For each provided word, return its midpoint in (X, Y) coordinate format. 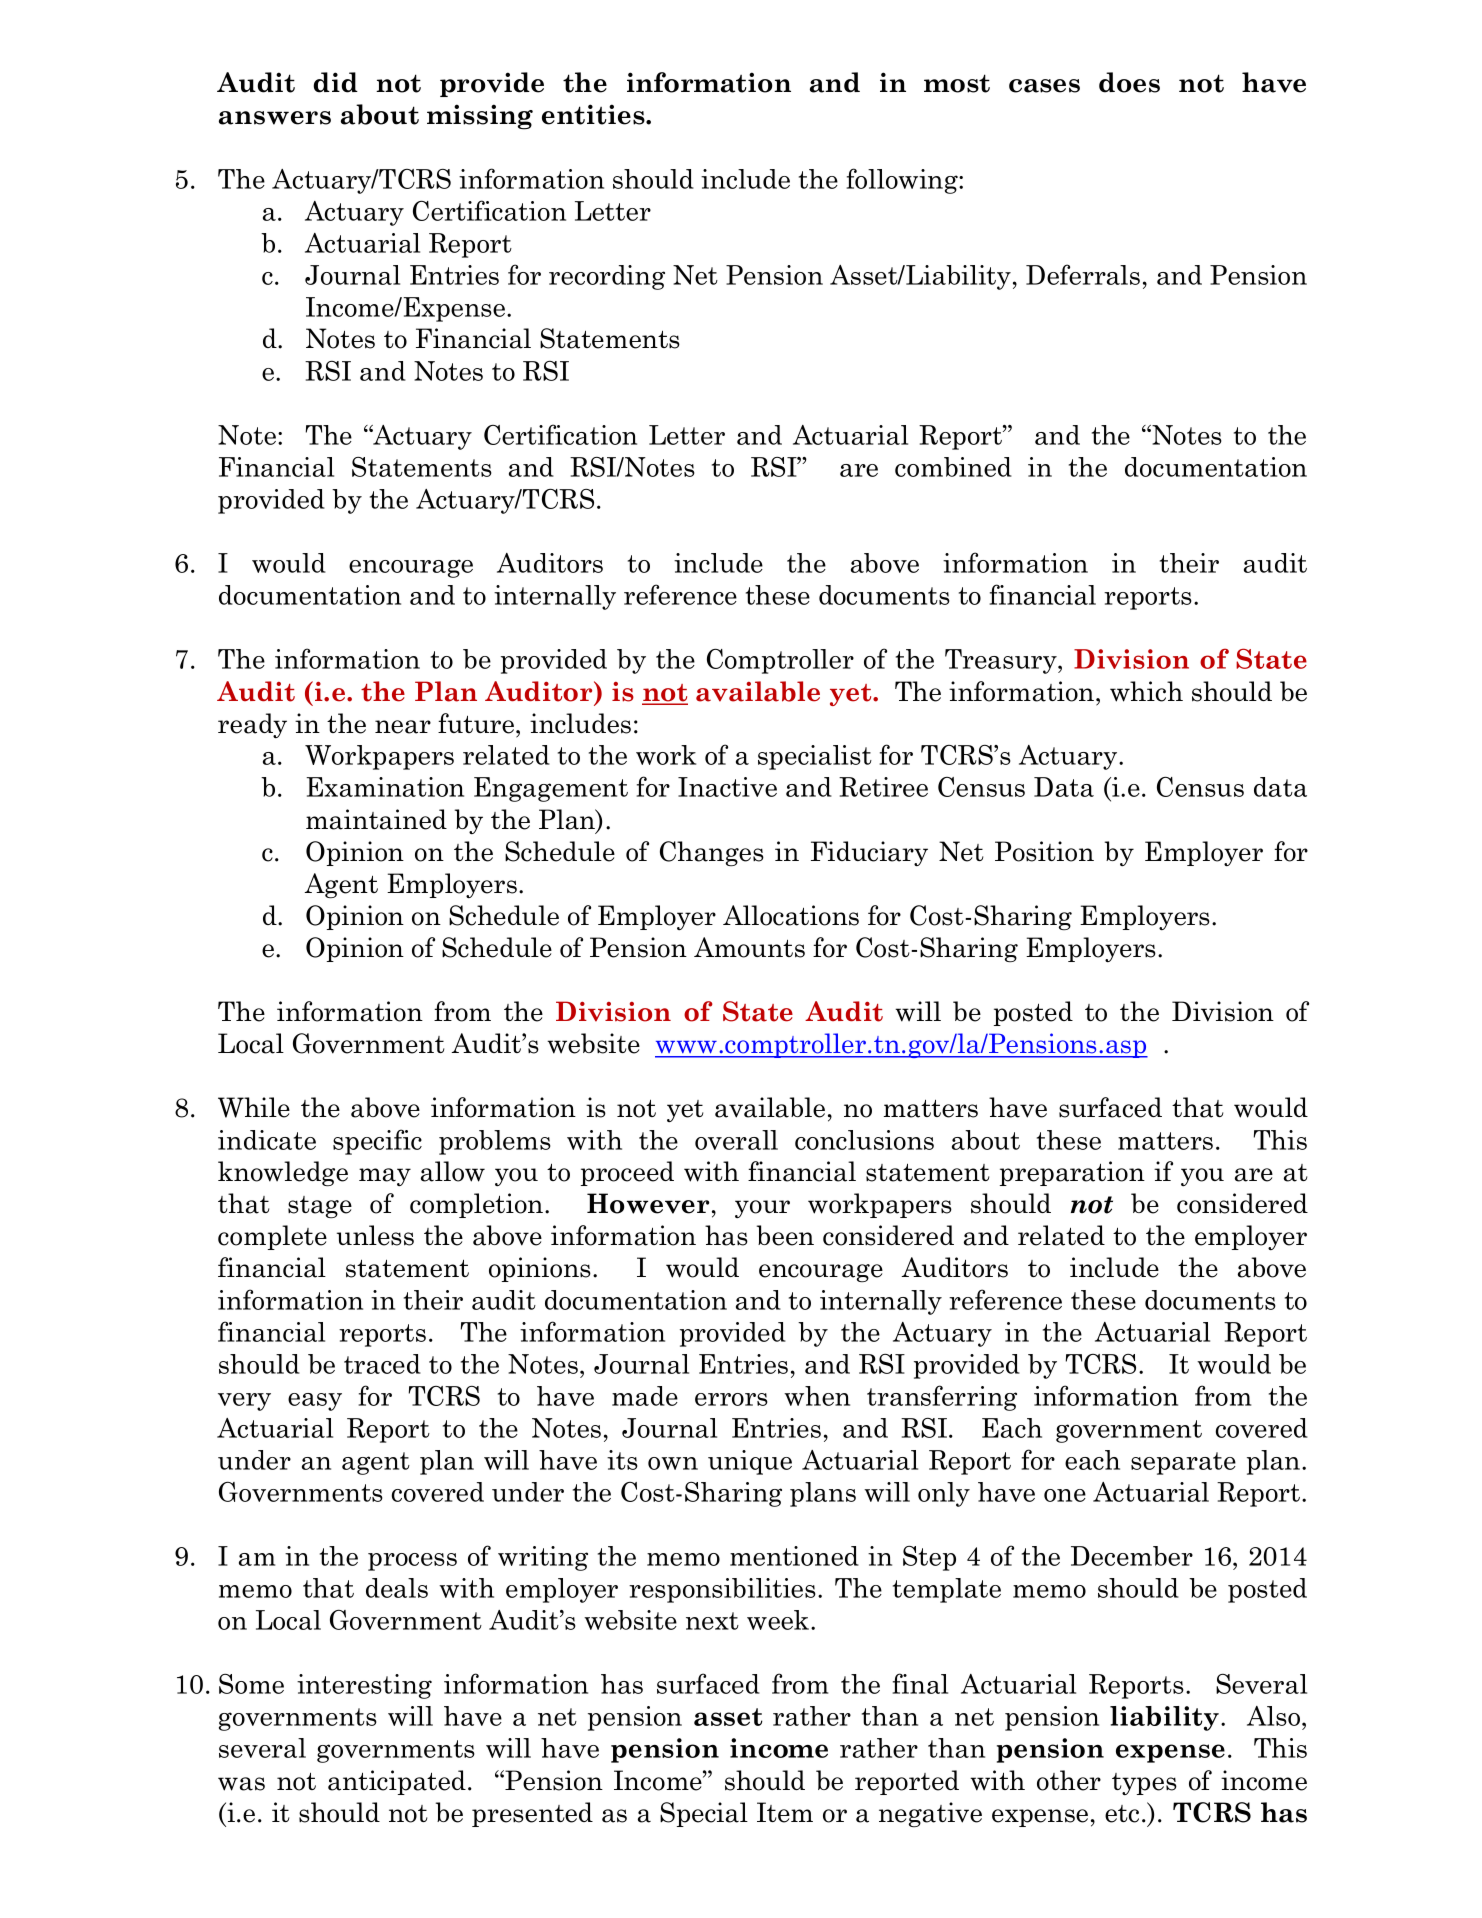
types (1144, 1784)
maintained (376, 819)
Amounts (749, 947)
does (1129, 82)
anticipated (397, 1782)
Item (785, 1812)
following (903, 181)
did (335, 82)
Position (1044, 851)
